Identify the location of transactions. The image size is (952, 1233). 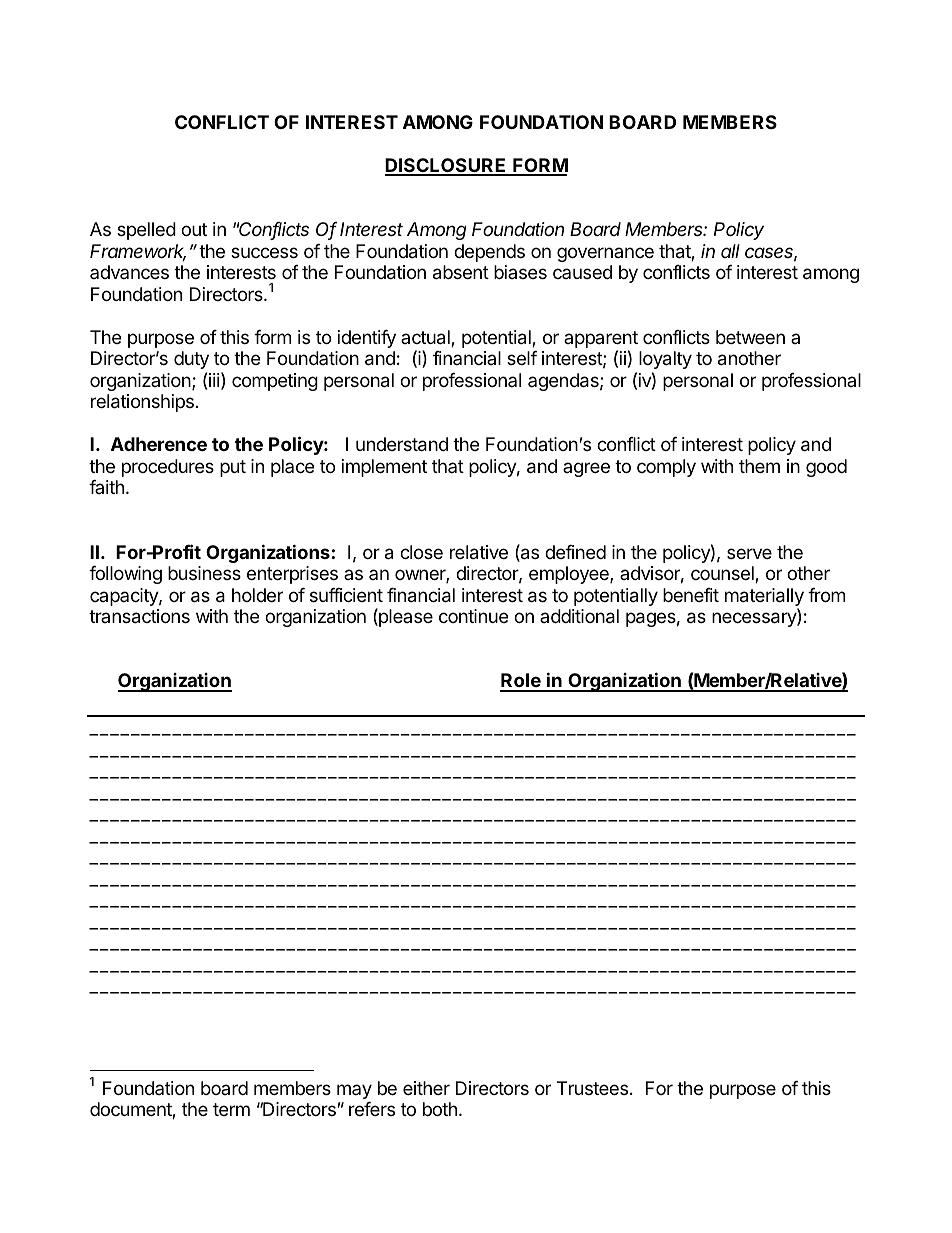
(139, 616).
